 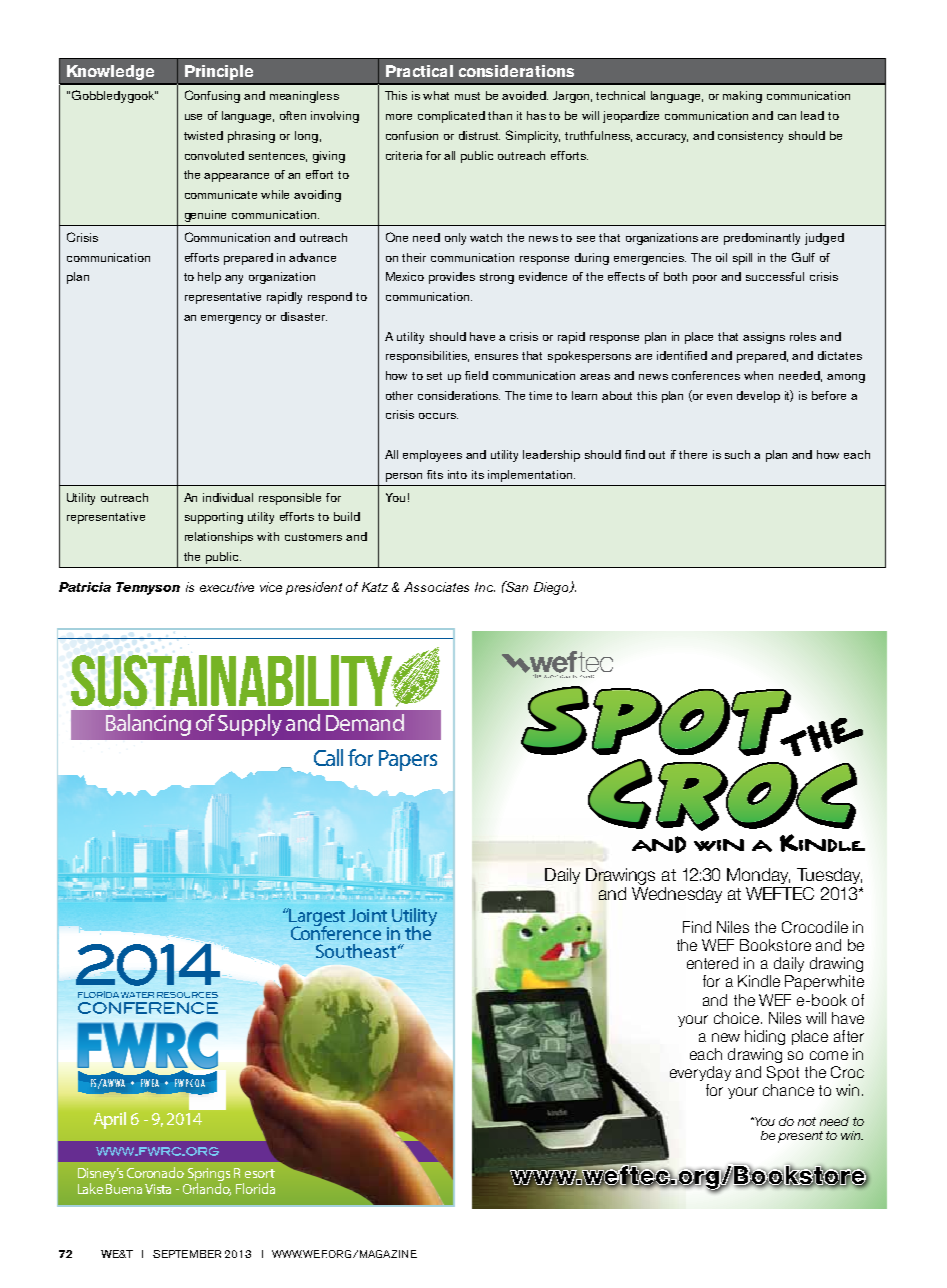 What do you see at coordinates (467, 96) in the screenshot?
I see `must` at bounding box center [467, 96].
